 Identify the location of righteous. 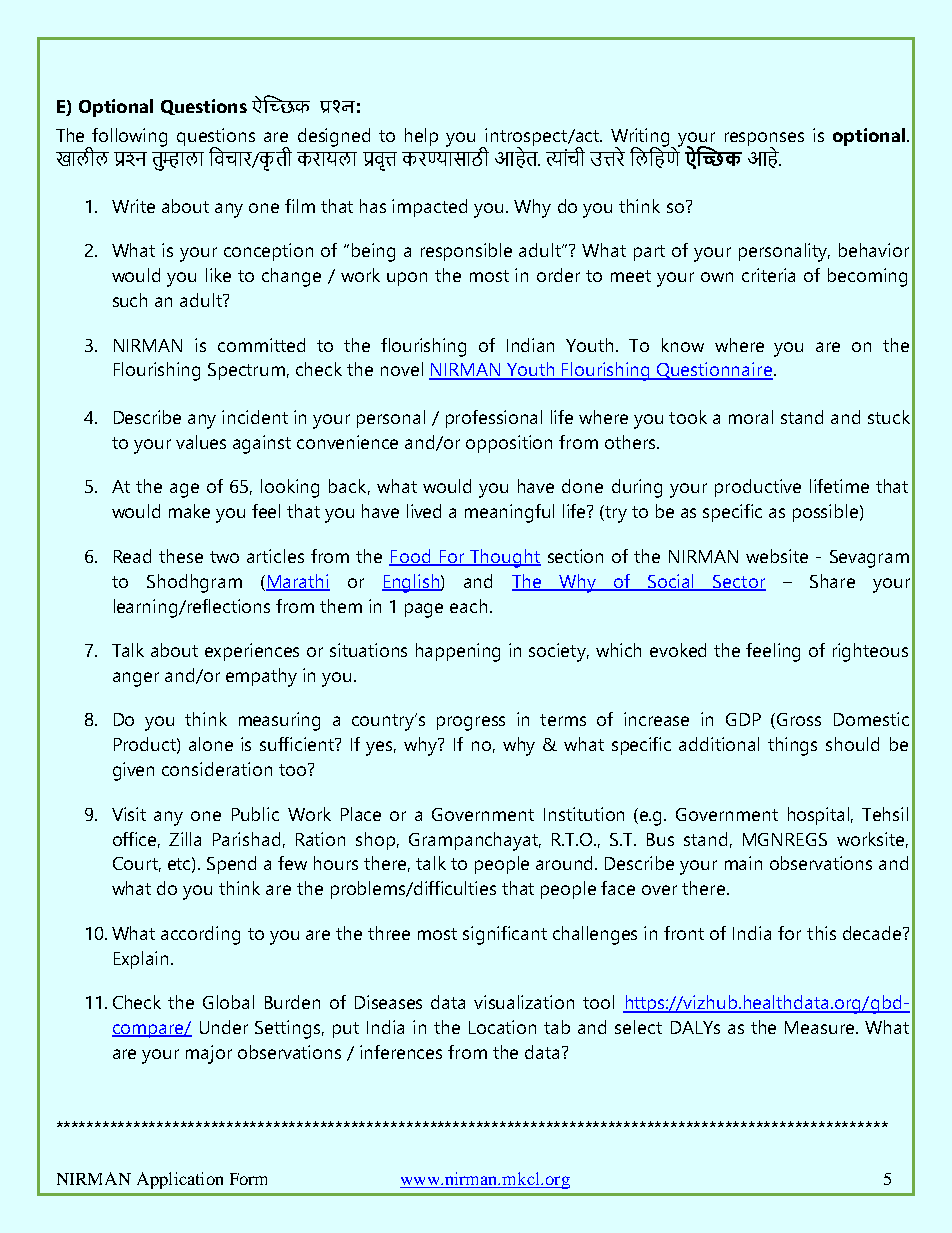
(870, 652).
